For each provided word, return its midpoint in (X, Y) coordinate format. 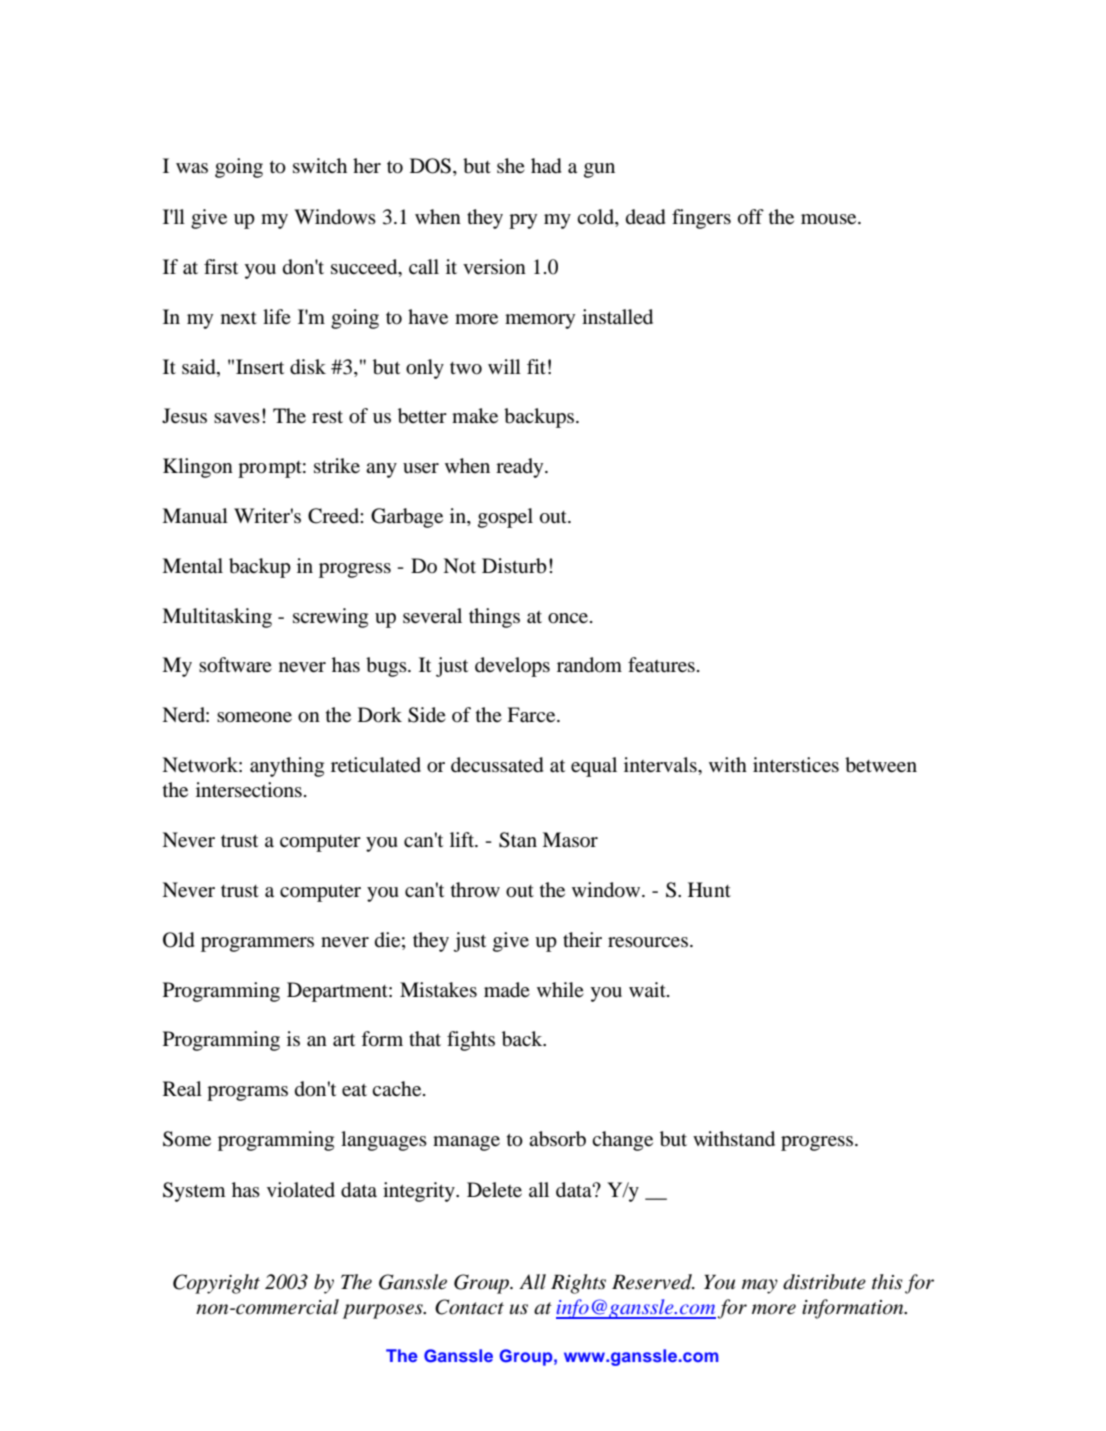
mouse (830, 219)
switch (320, 165)
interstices (796, 765)
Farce (532, 715)
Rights (578, 1284)
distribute (824, 1282)
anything (287, 767)
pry (523, 221)
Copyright (216, 1284)
